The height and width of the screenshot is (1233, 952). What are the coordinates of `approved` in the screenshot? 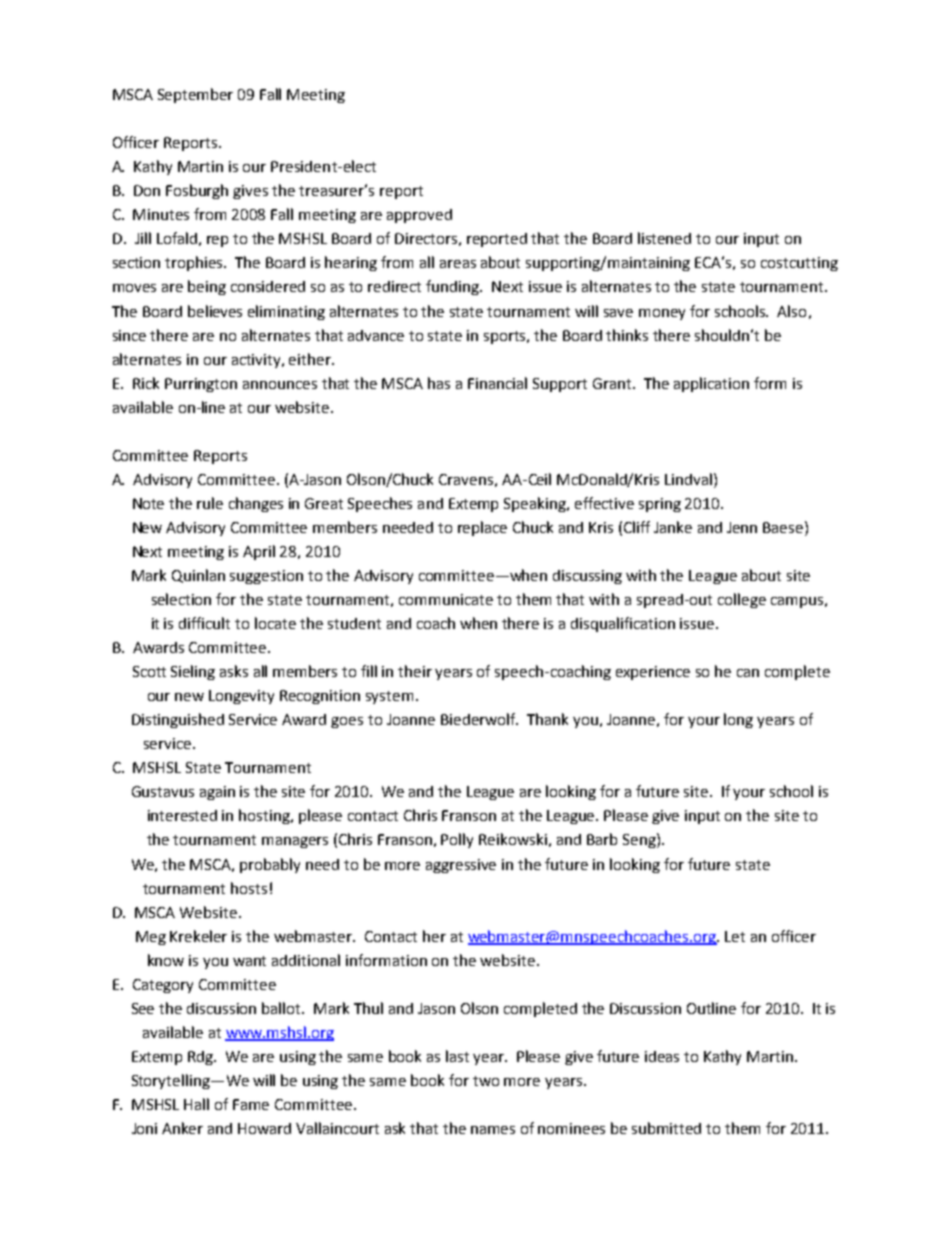 It's located at (419, 216).
